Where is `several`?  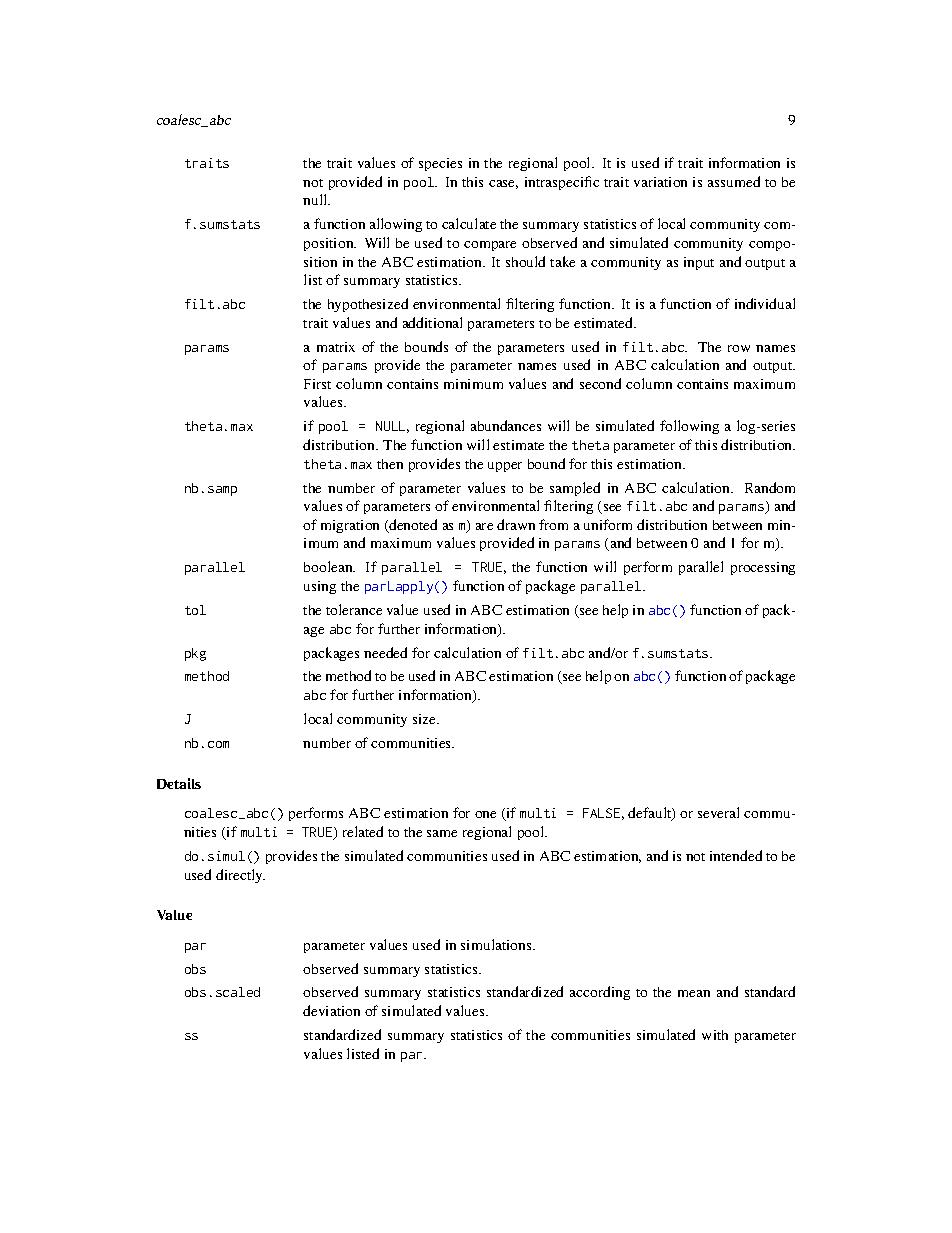
several is located at coordinates (718, 812).
